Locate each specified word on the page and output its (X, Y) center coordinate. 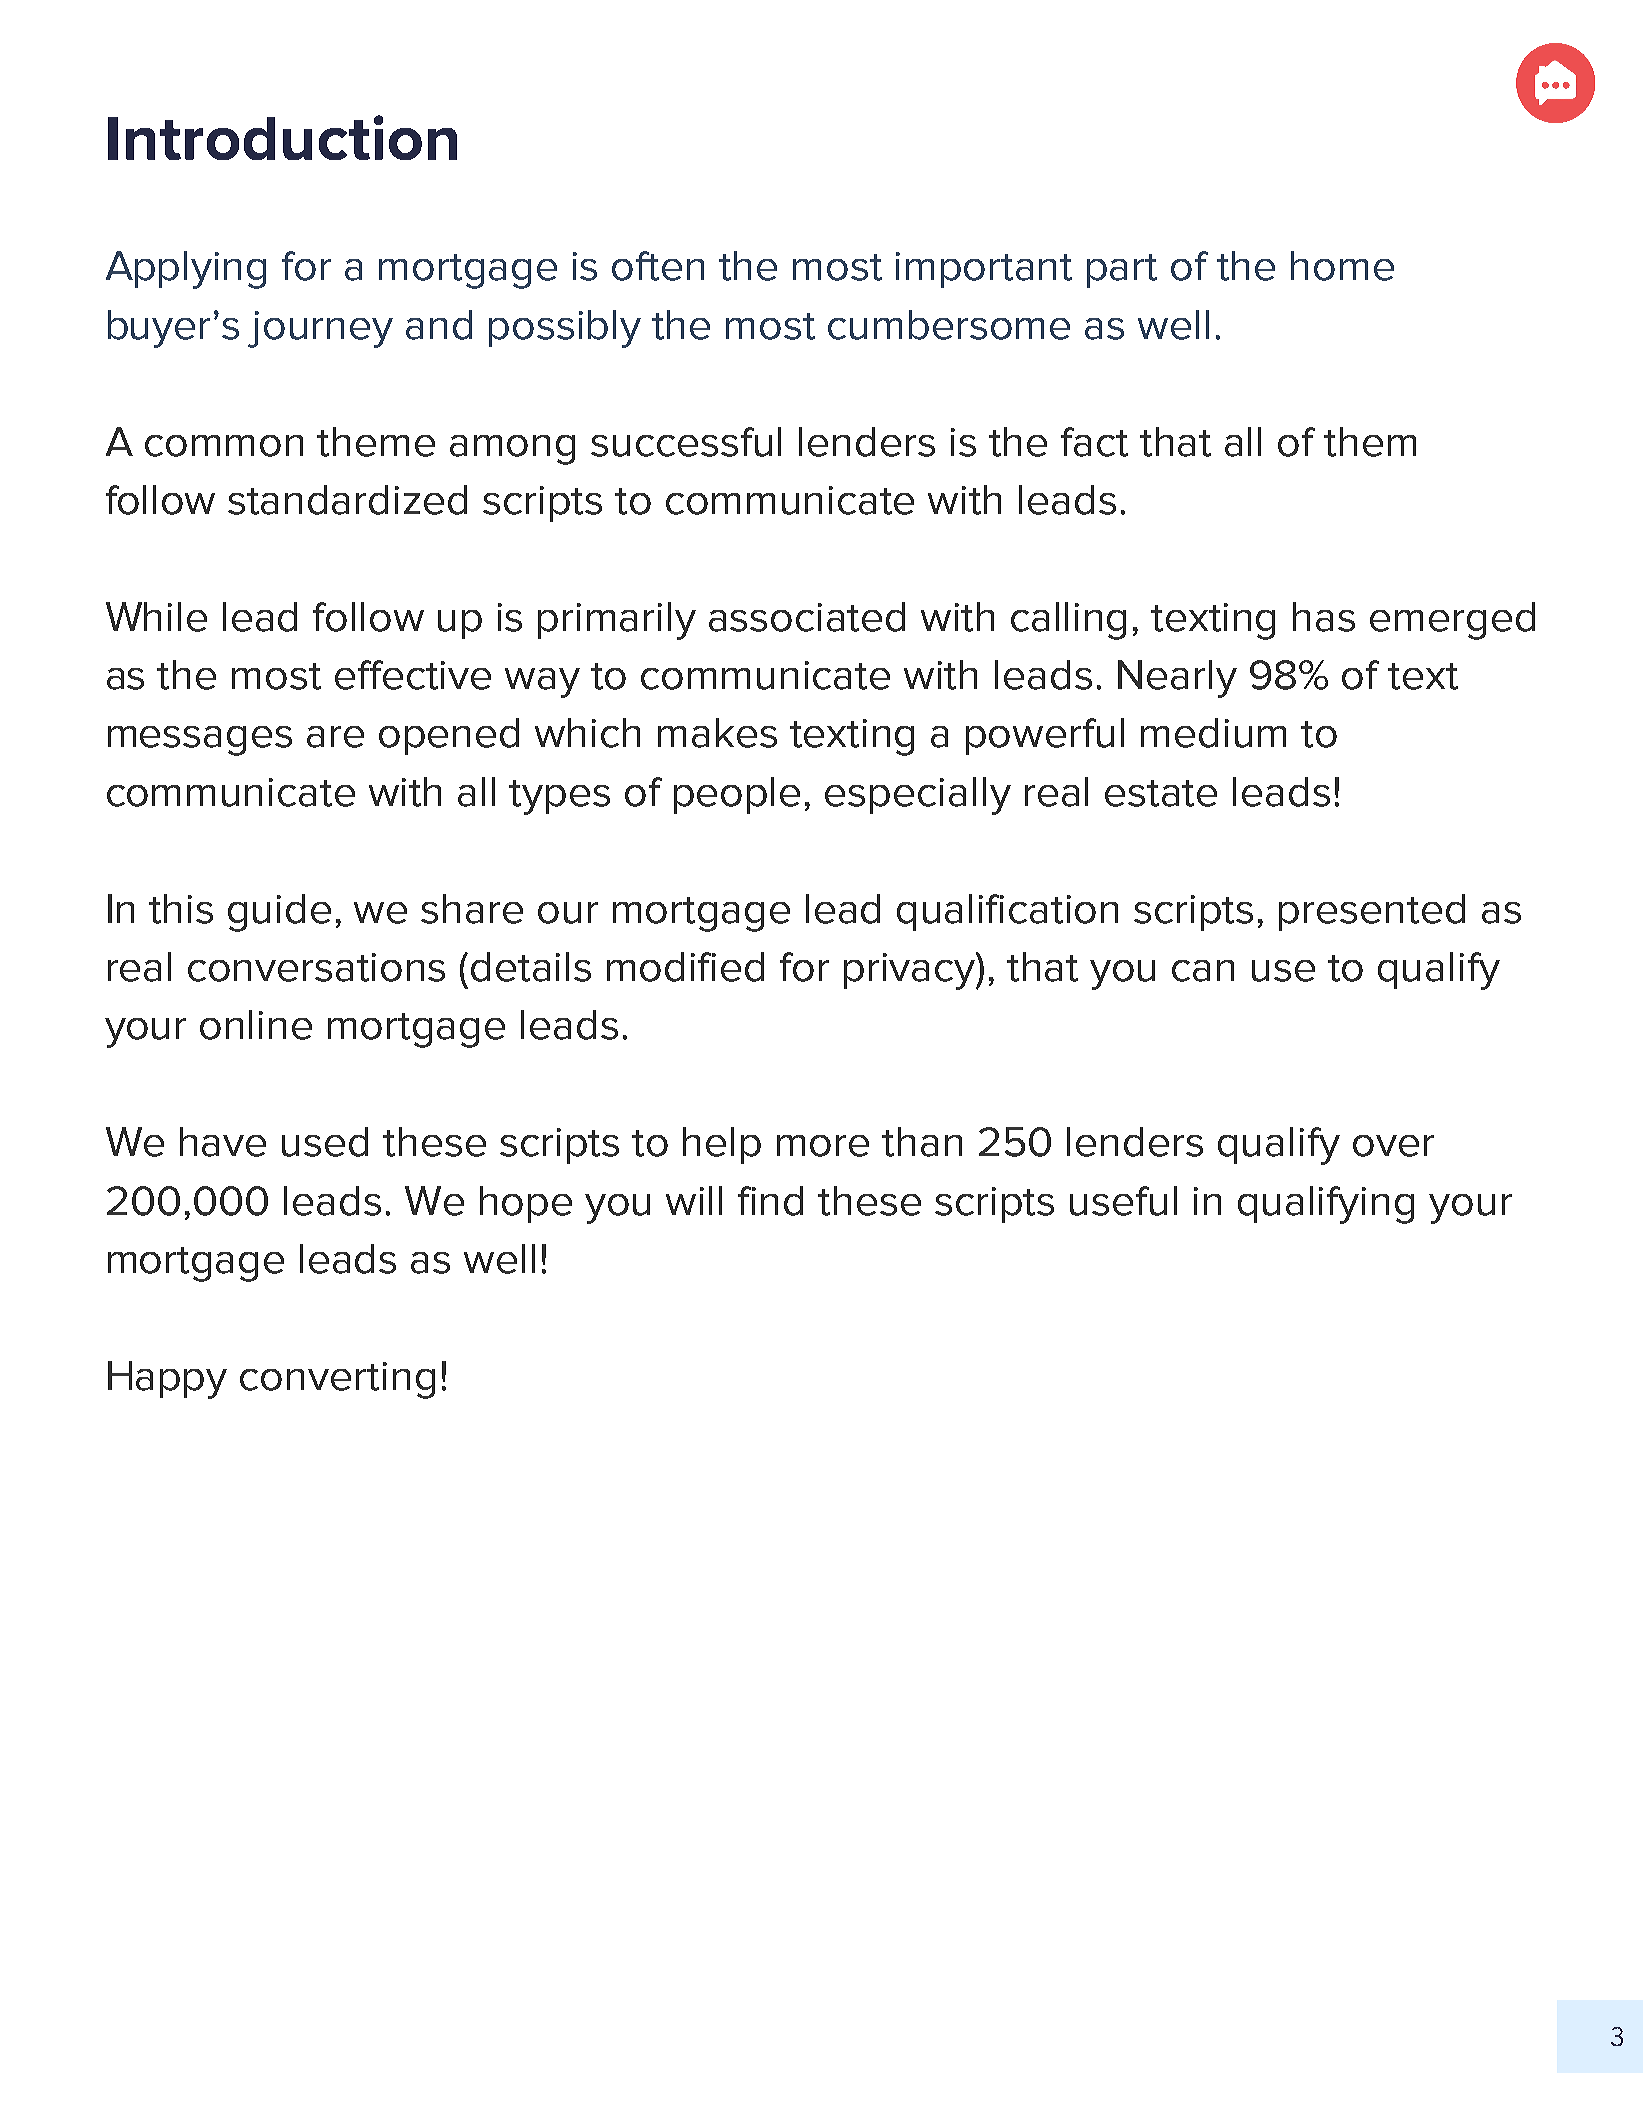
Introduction (282, 137)
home (1342, 266)
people (737, 795)
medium (1213, 733)
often (658, 266)
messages (200, 741)
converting (337, 1380)
